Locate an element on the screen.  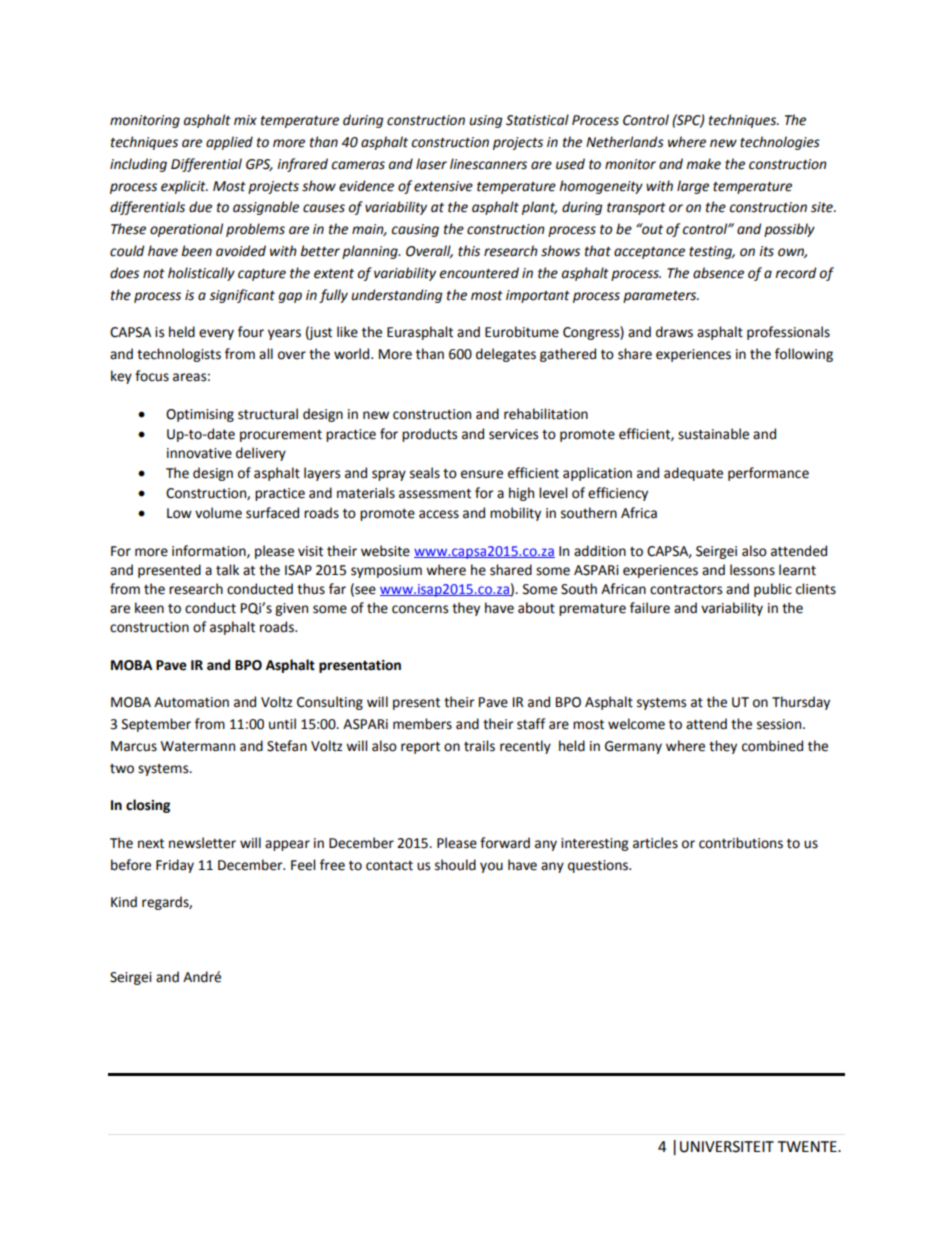
laser is located at coordinates (431, 164).
